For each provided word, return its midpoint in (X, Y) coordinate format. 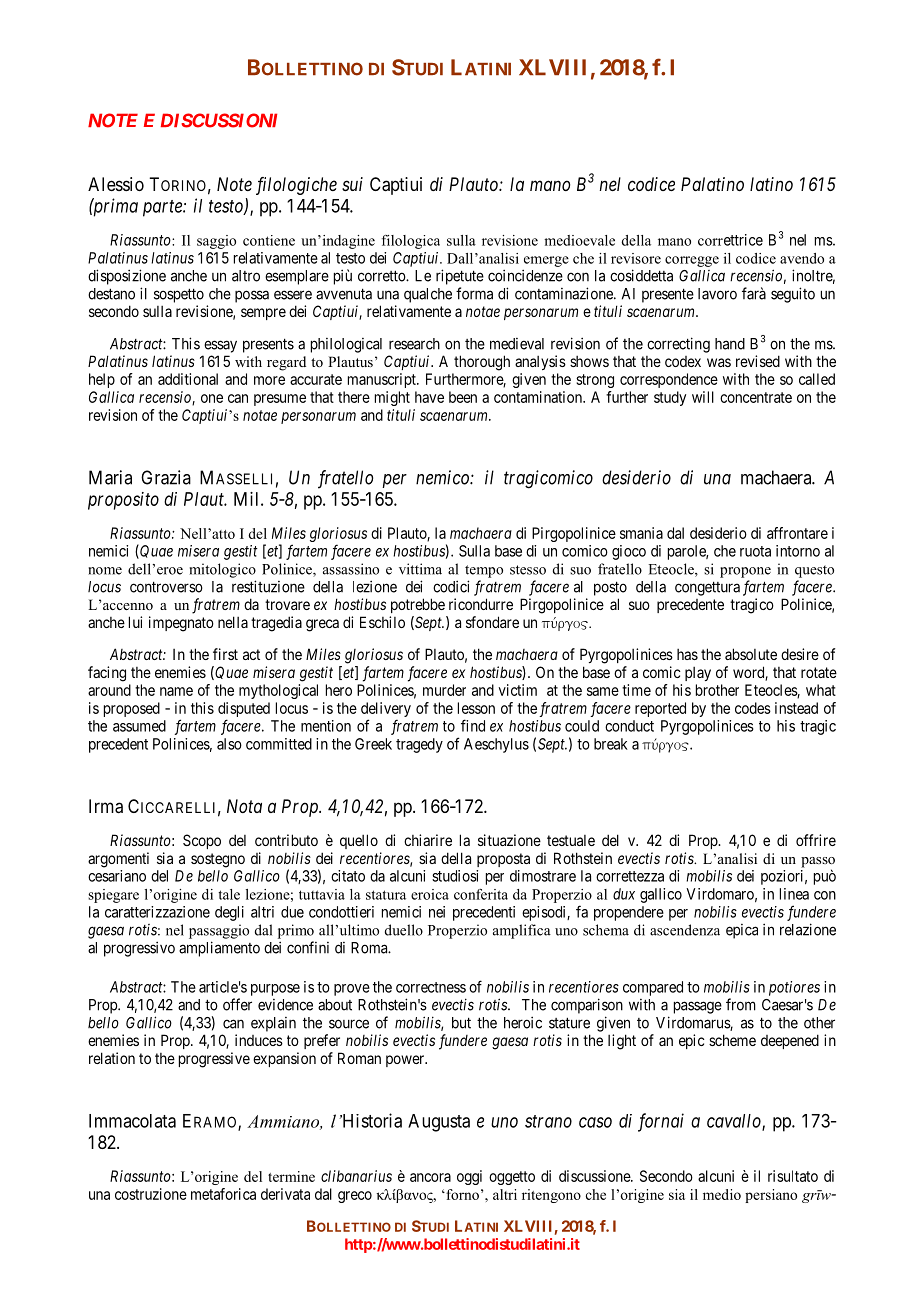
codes (753, 708)
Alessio (116, 184)
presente (668, 295)
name (176, 691)
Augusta (439, 1123)
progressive (214, 1060)
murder (444, 690)
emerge (546, 261)
